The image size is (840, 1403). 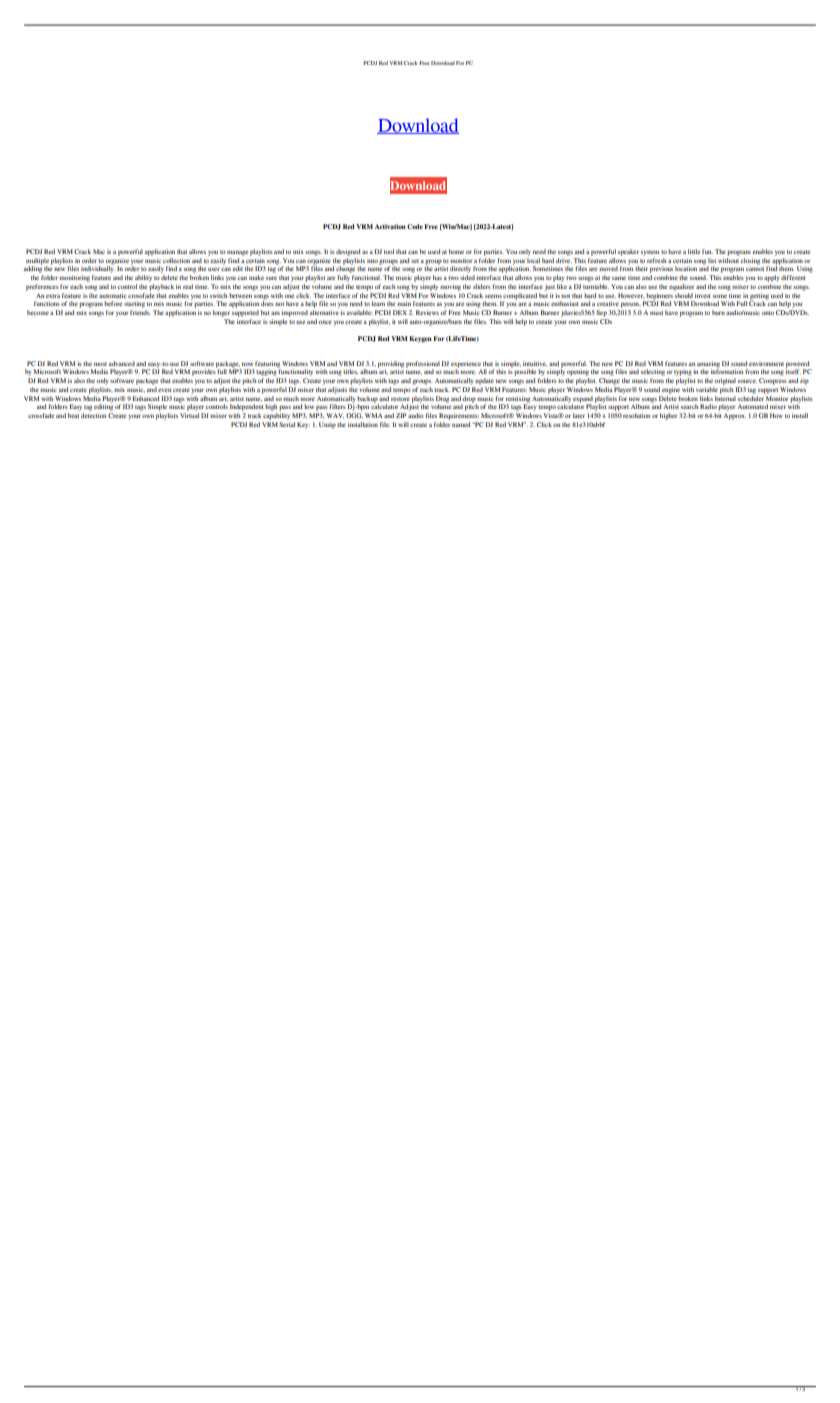 What do you see at coordinates (325, 322) in the screenshot?
I see `once` at bounding box center [325, 322].
